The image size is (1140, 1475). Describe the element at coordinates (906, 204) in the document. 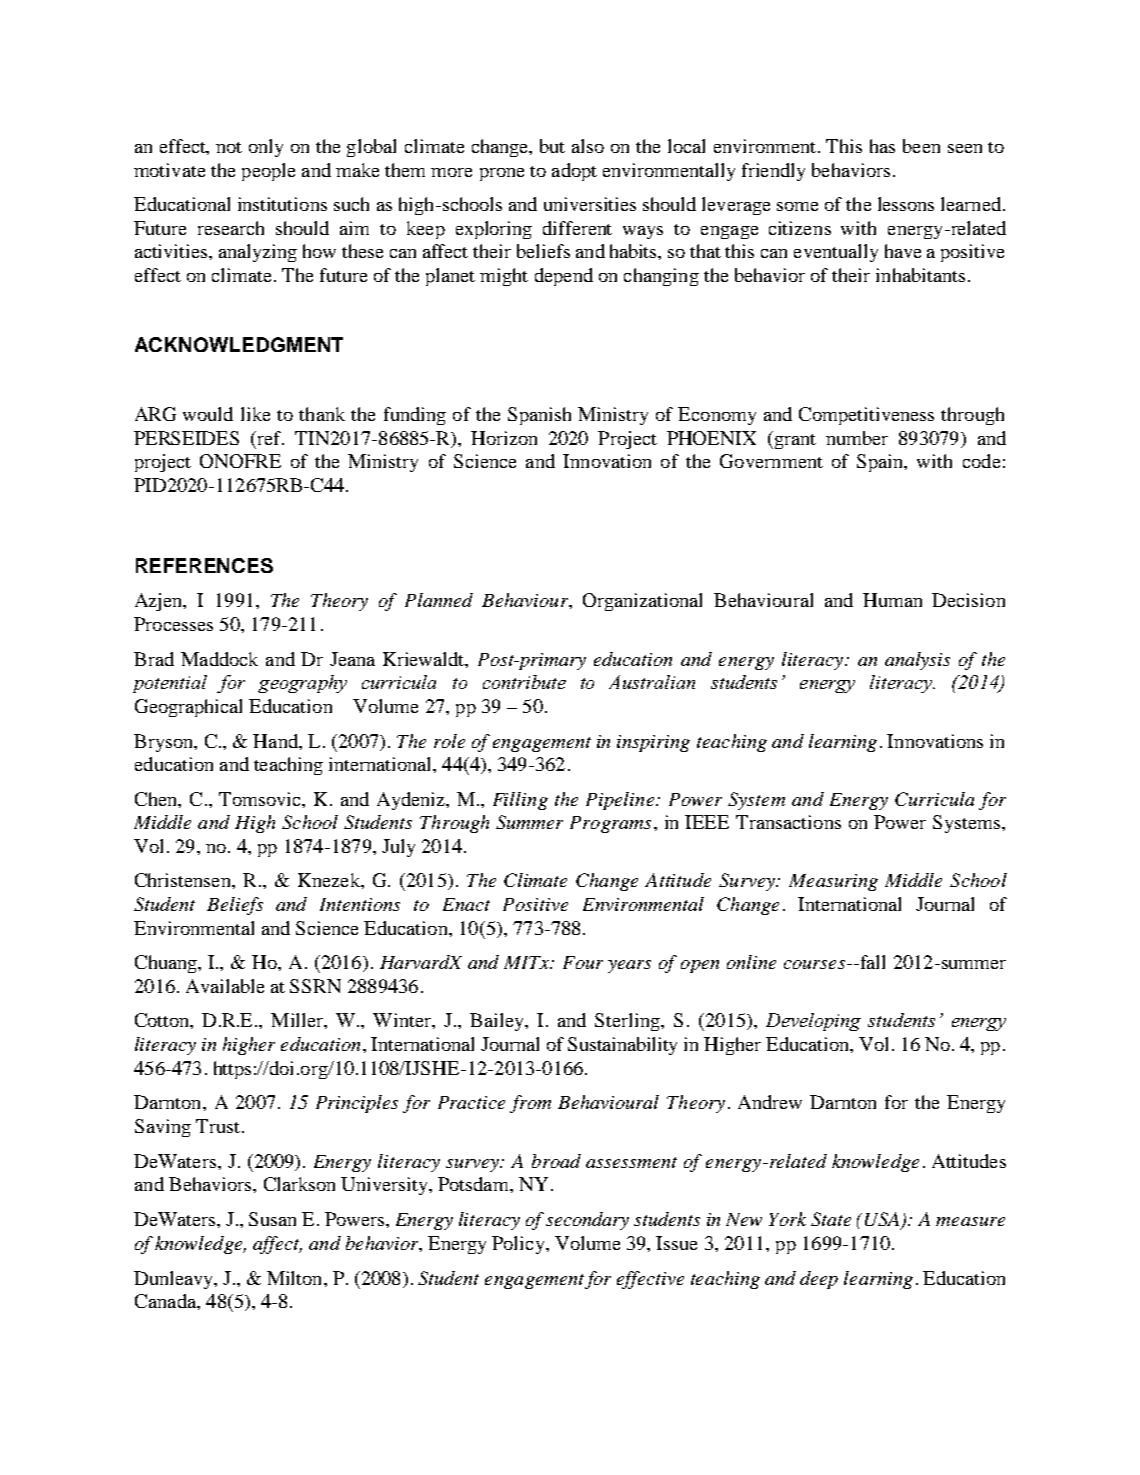

I see `lessons` at that location.
